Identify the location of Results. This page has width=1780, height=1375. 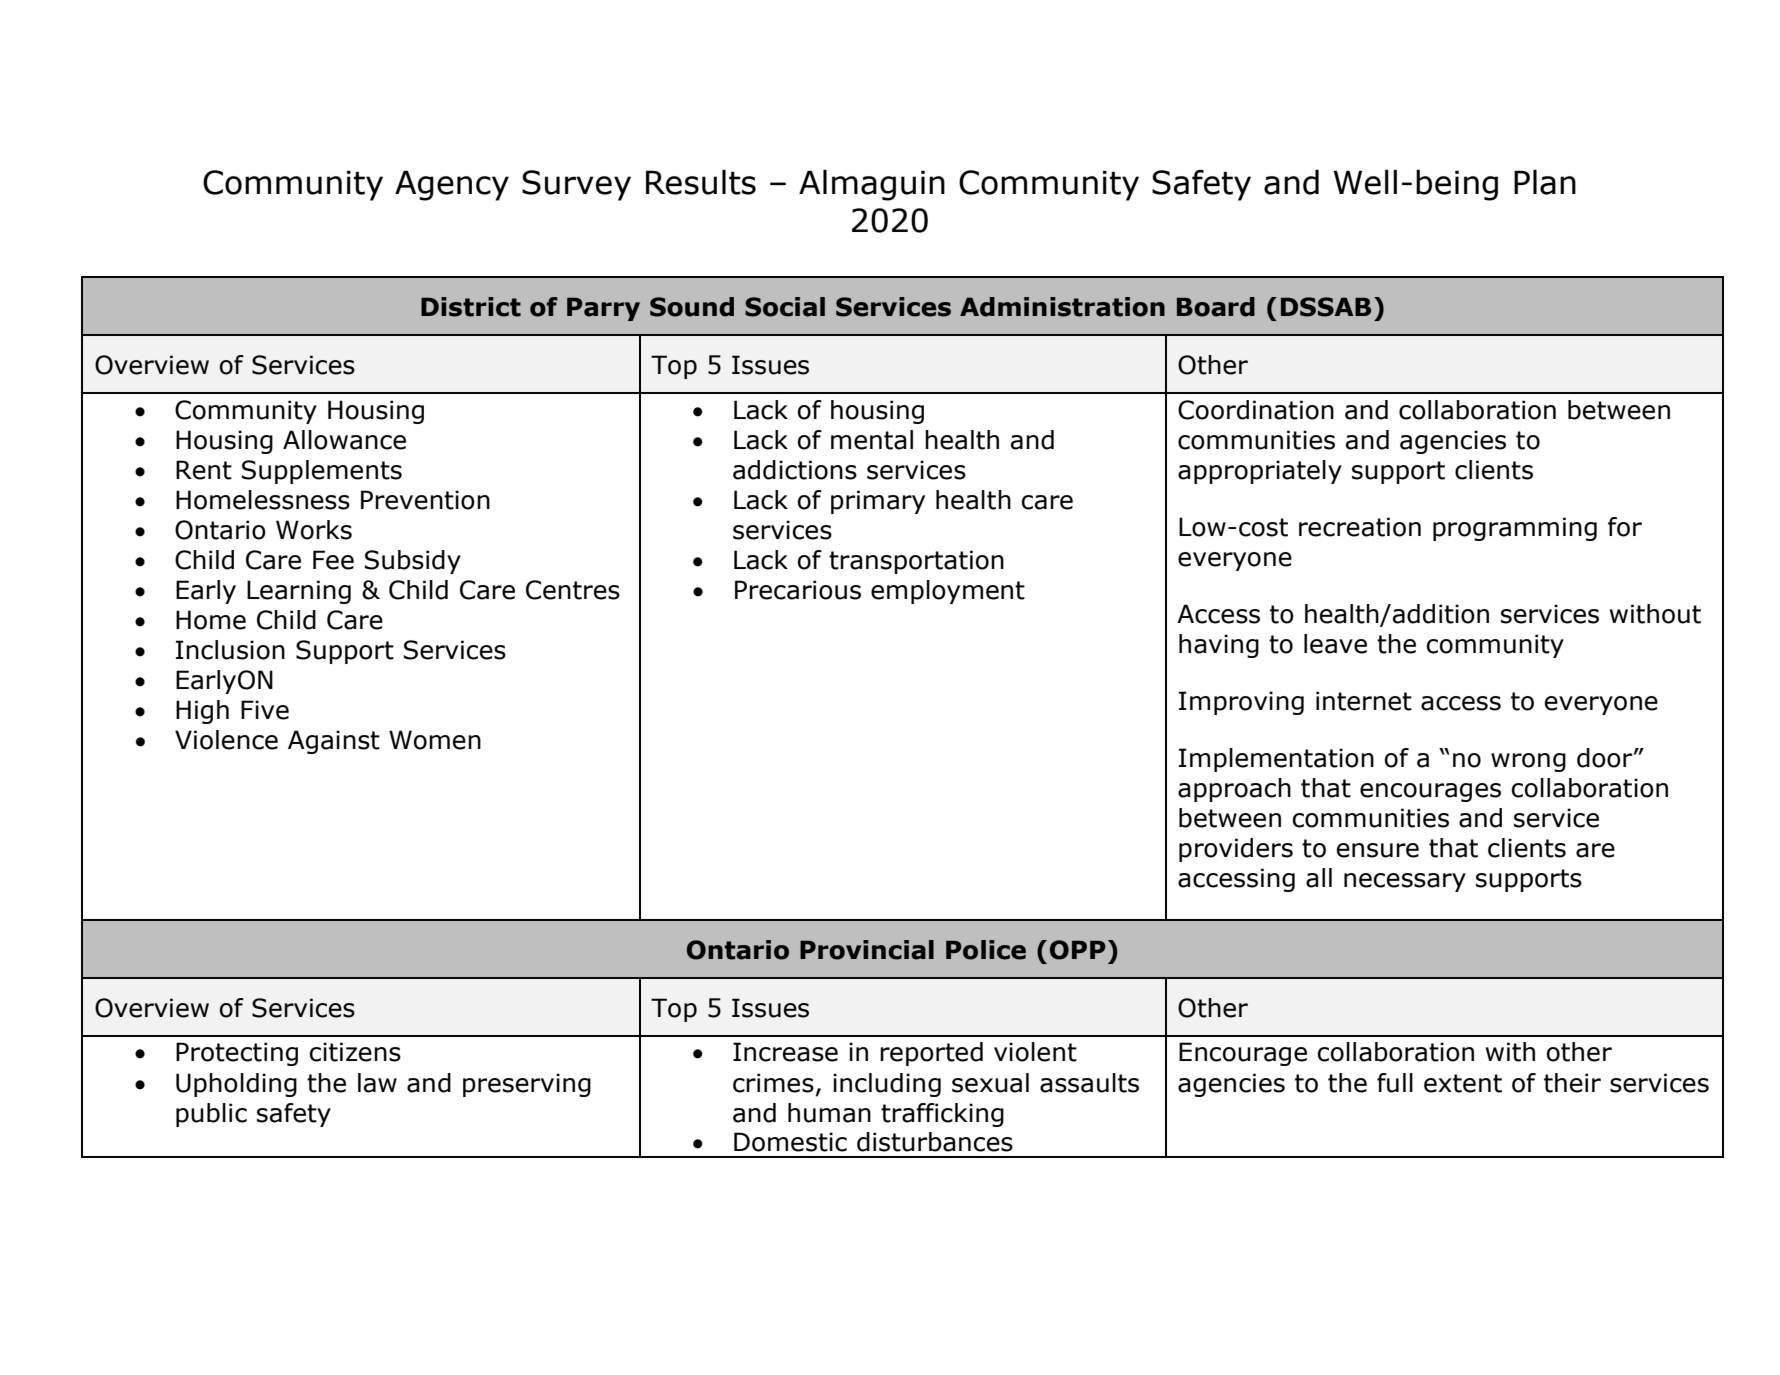
(701, 182).
